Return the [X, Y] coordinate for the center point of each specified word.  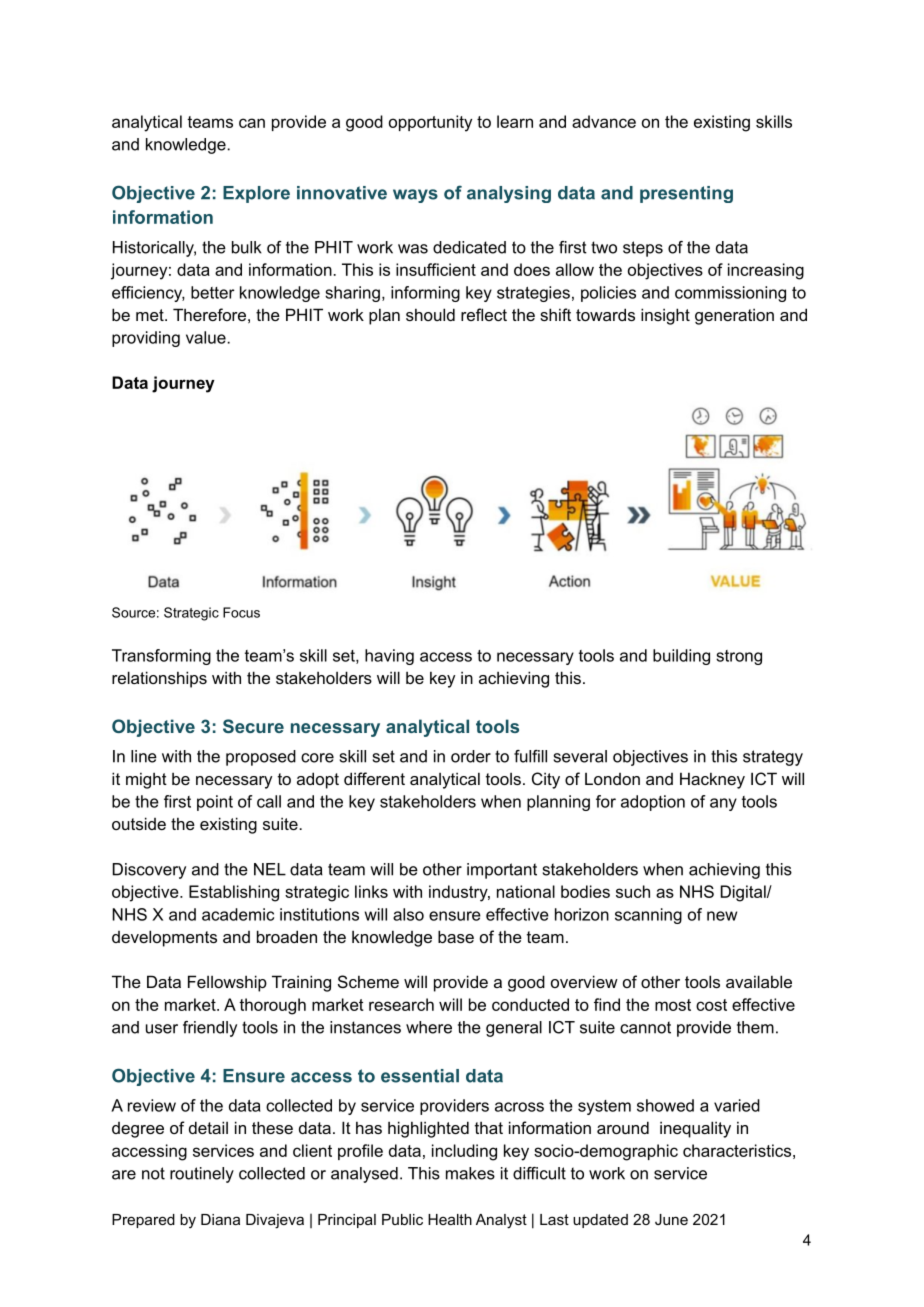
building [681, 657]
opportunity [430, 123]
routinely [202, 1175]
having [389, 657]
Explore [256, 194]
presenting [686, 194]
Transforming [161, 657]
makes [470, 1173]
